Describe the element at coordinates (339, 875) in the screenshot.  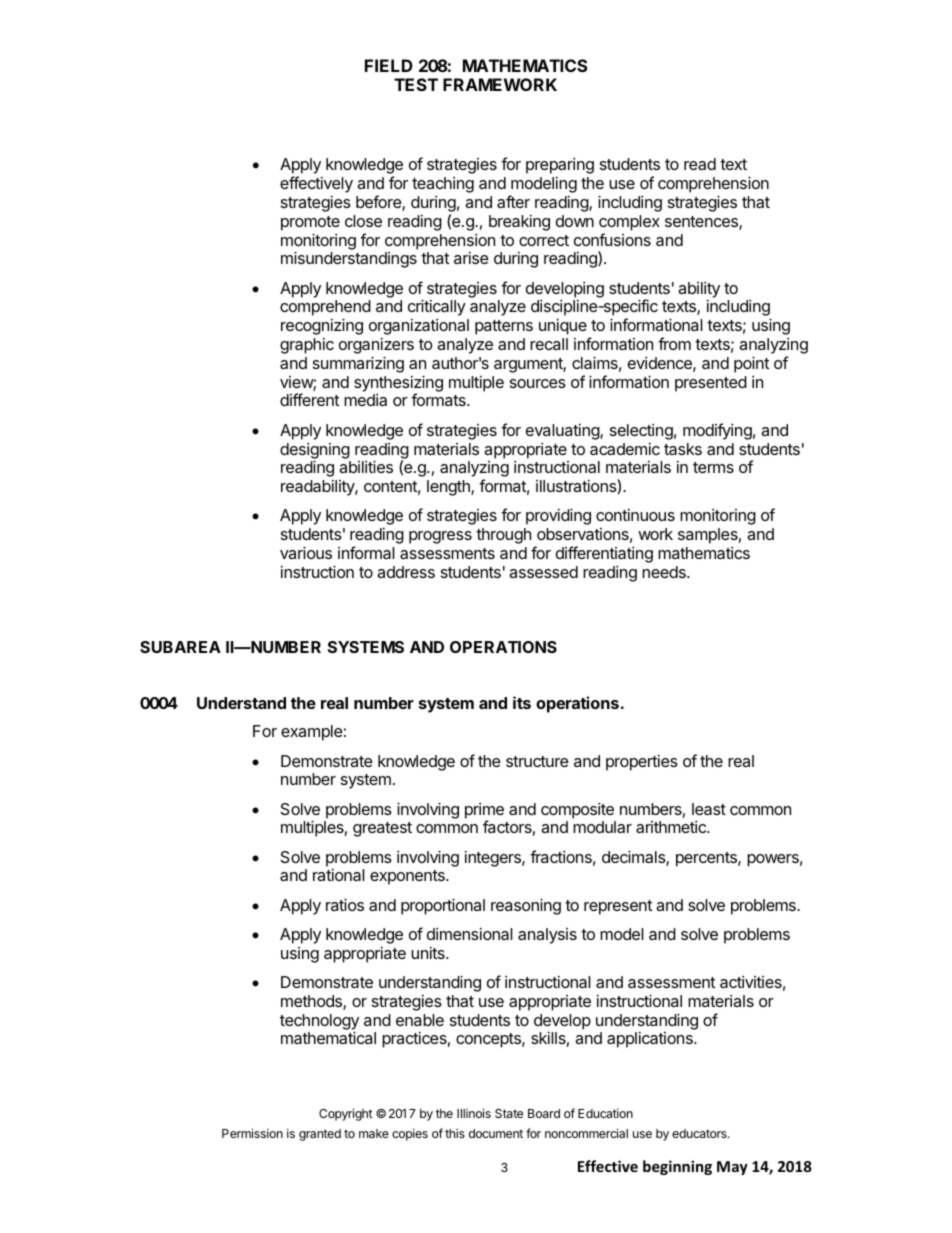
I see `rational` at that location.
